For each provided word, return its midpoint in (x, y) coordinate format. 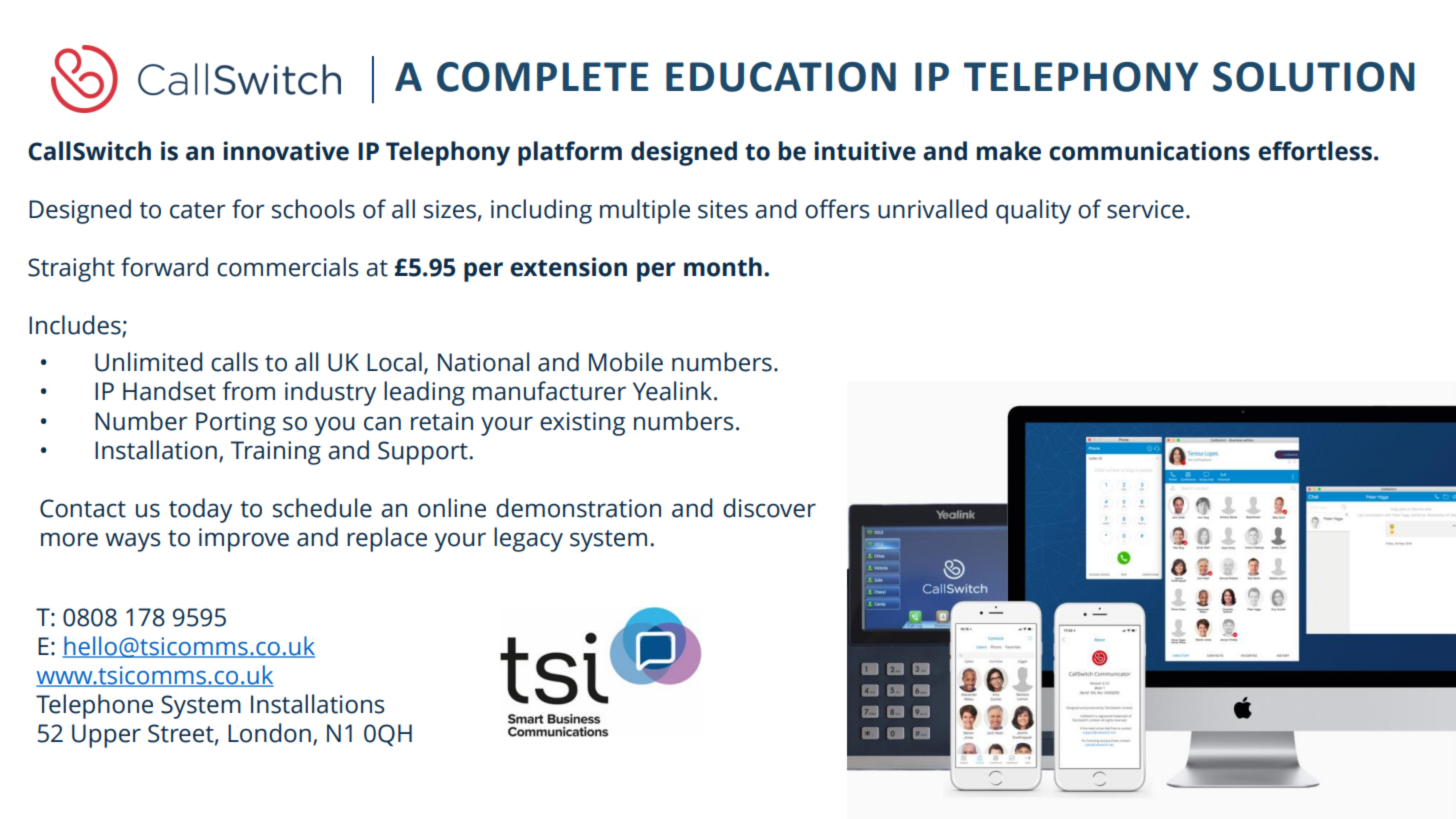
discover (769, 508)
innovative (286, 151)
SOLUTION (1314, 77)
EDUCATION (781, 77)
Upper (106, 736)
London (269, 733)
